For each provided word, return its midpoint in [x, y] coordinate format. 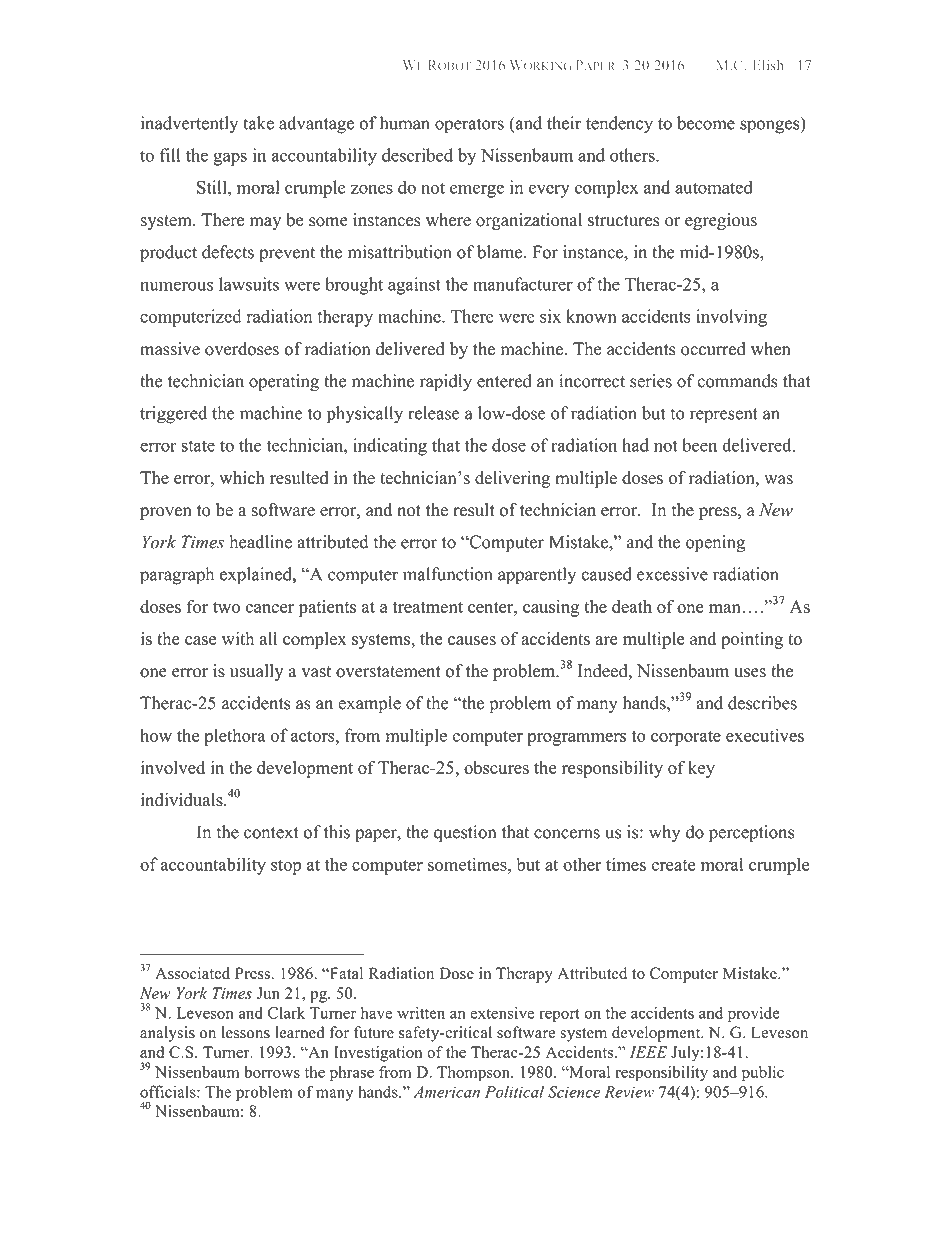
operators [469, 126]
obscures [496, 767]
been [699, 445]
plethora [234, 737]
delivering [512, 479]
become [706, 123]
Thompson [474, 1074]
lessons [245, 1032]
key [701, 769]
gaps [230, 159]
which [242, 477]
